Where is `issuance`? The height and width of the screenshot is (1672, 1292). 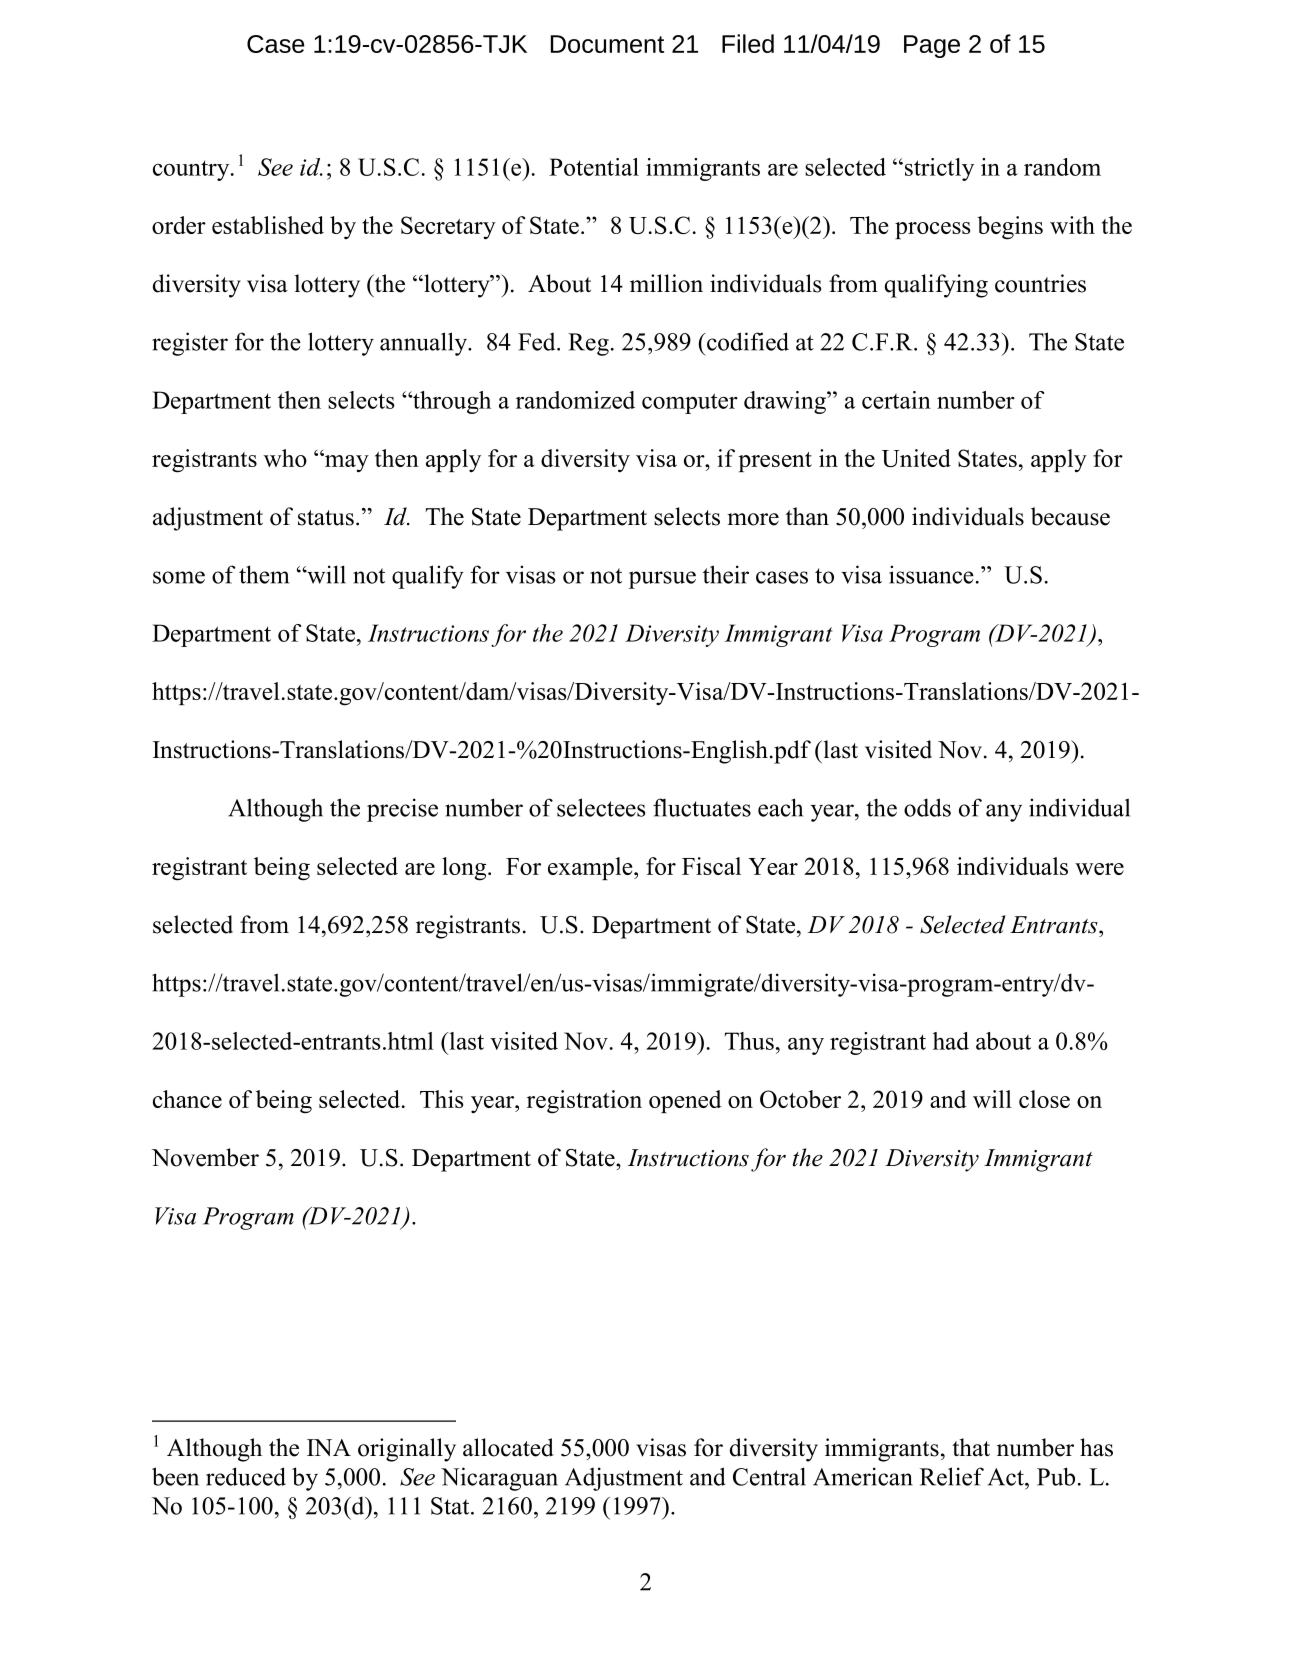 issuance is located at coordinates (931, 574).
